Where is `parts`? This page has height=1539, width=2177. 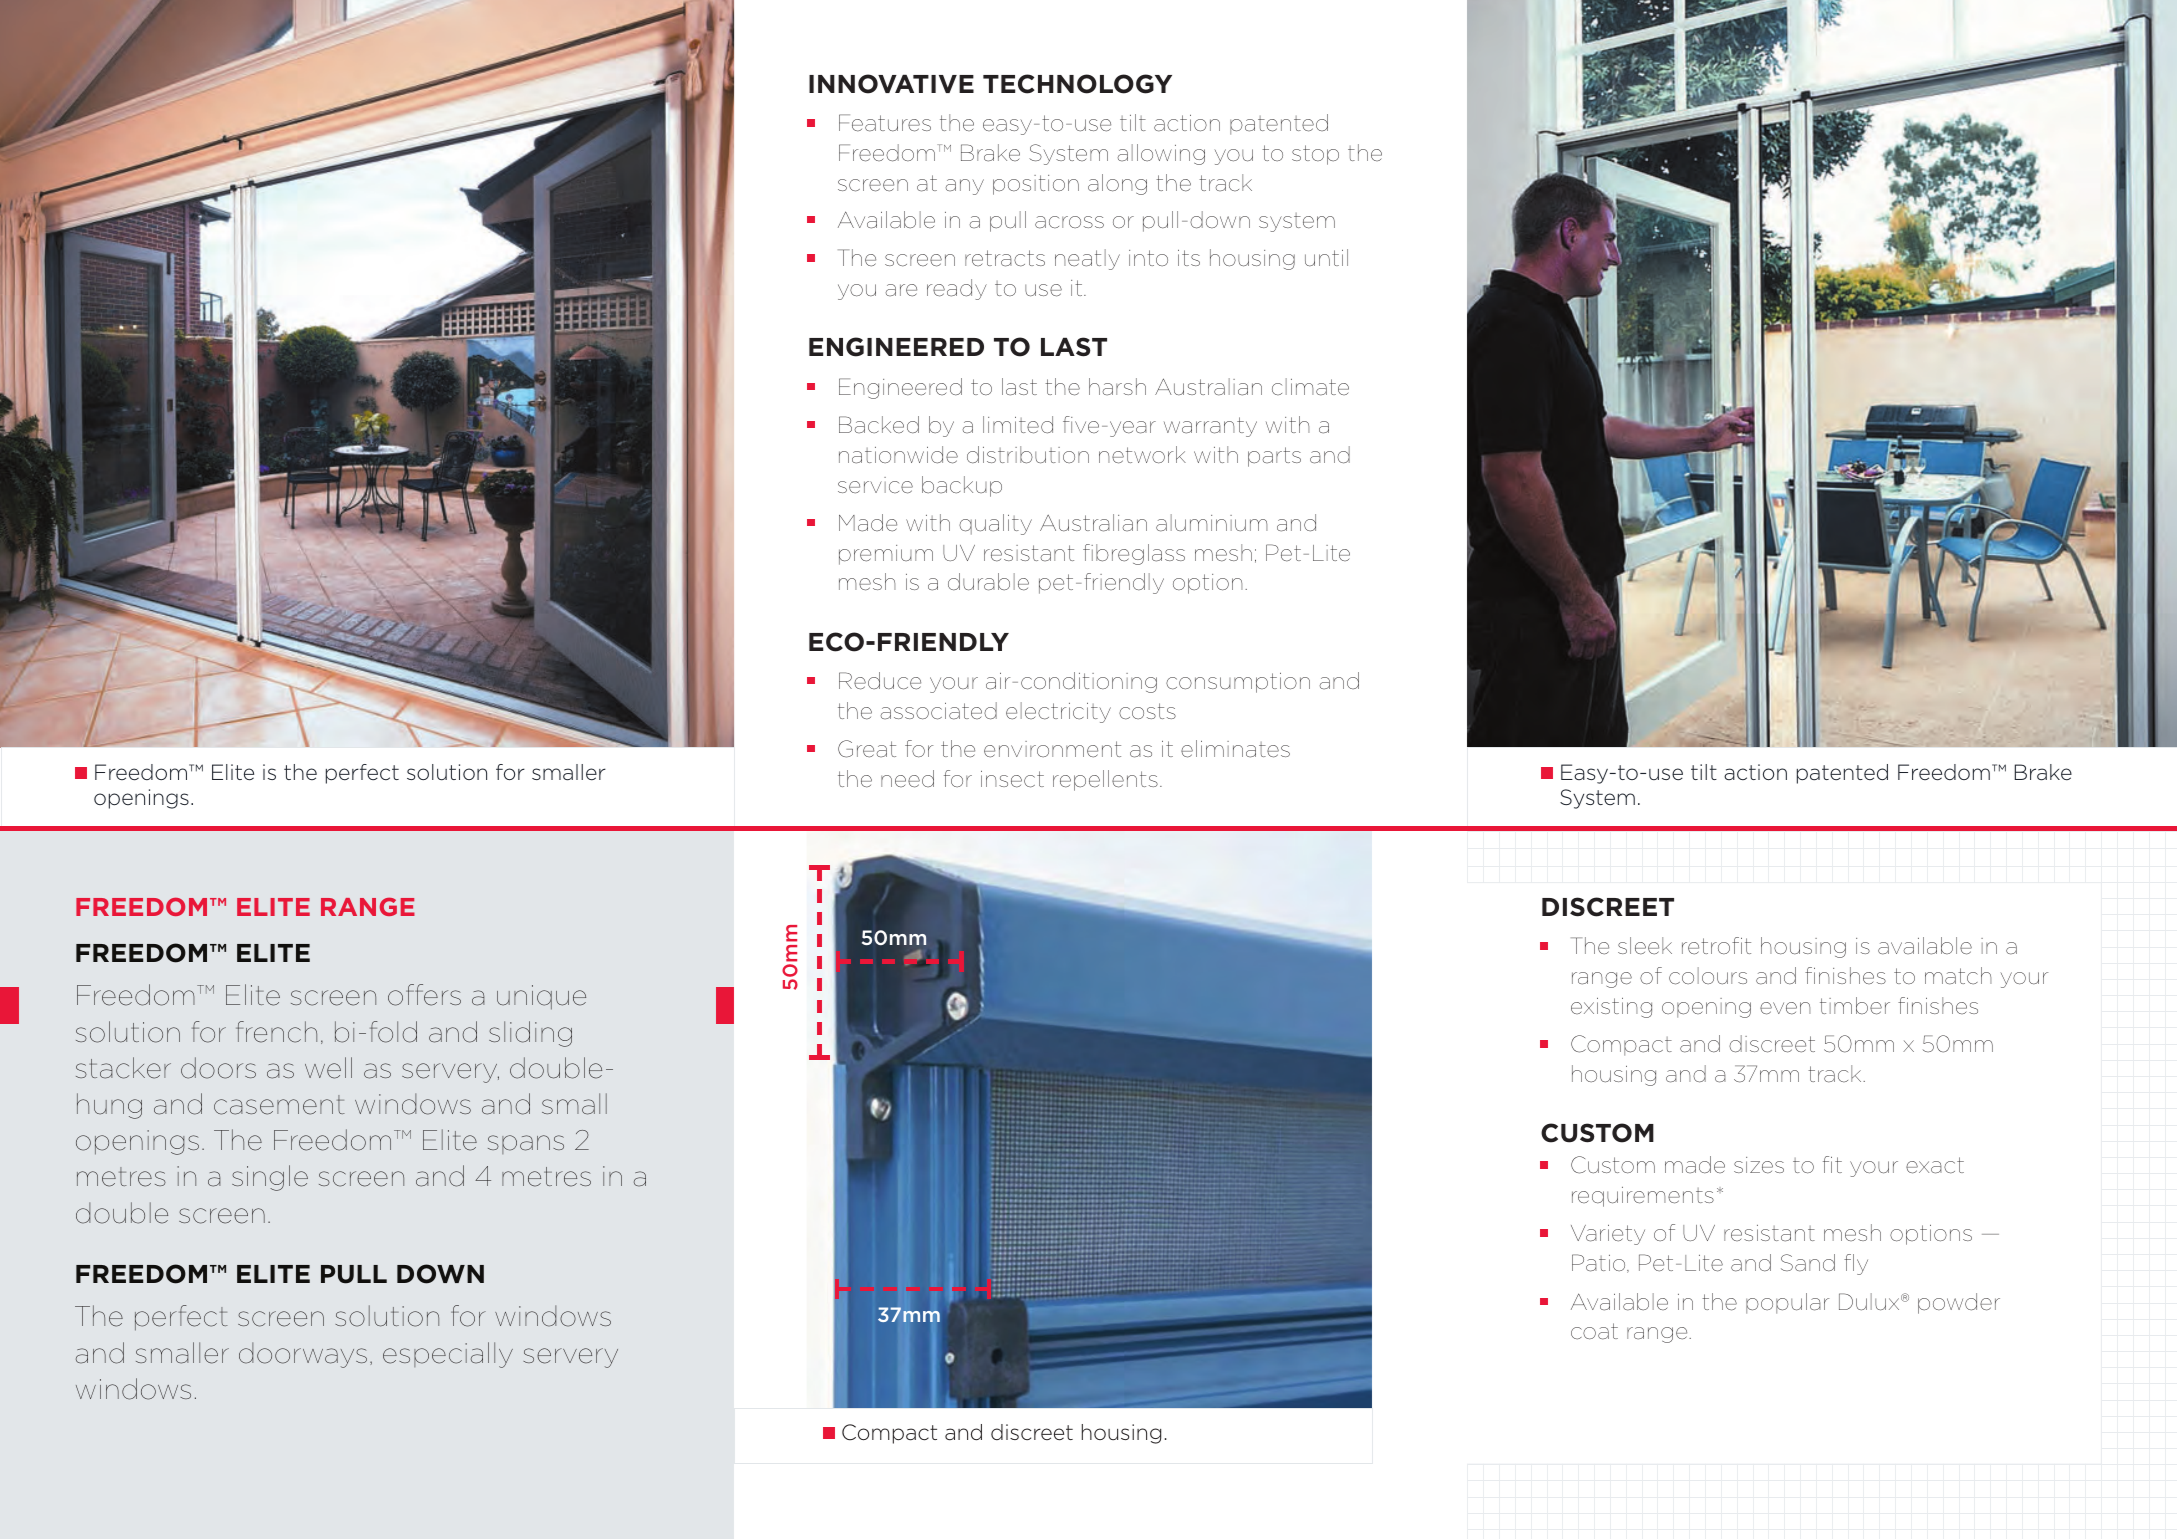
parts is located at coordinates (1274, 457).
